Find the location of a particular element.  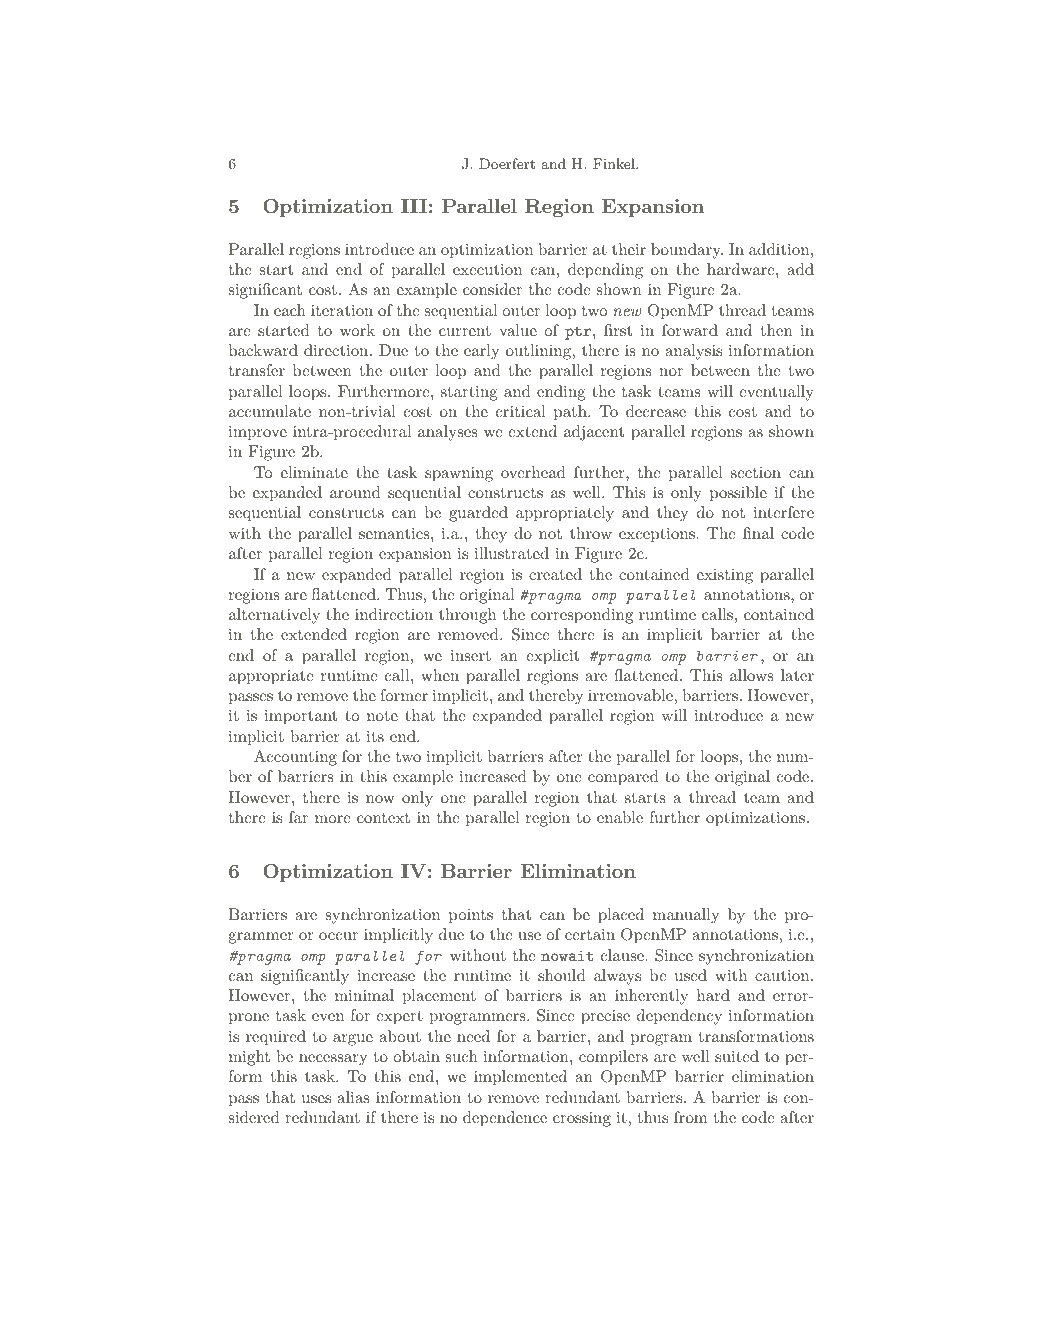

addition is located at coordinates (779, 249).
